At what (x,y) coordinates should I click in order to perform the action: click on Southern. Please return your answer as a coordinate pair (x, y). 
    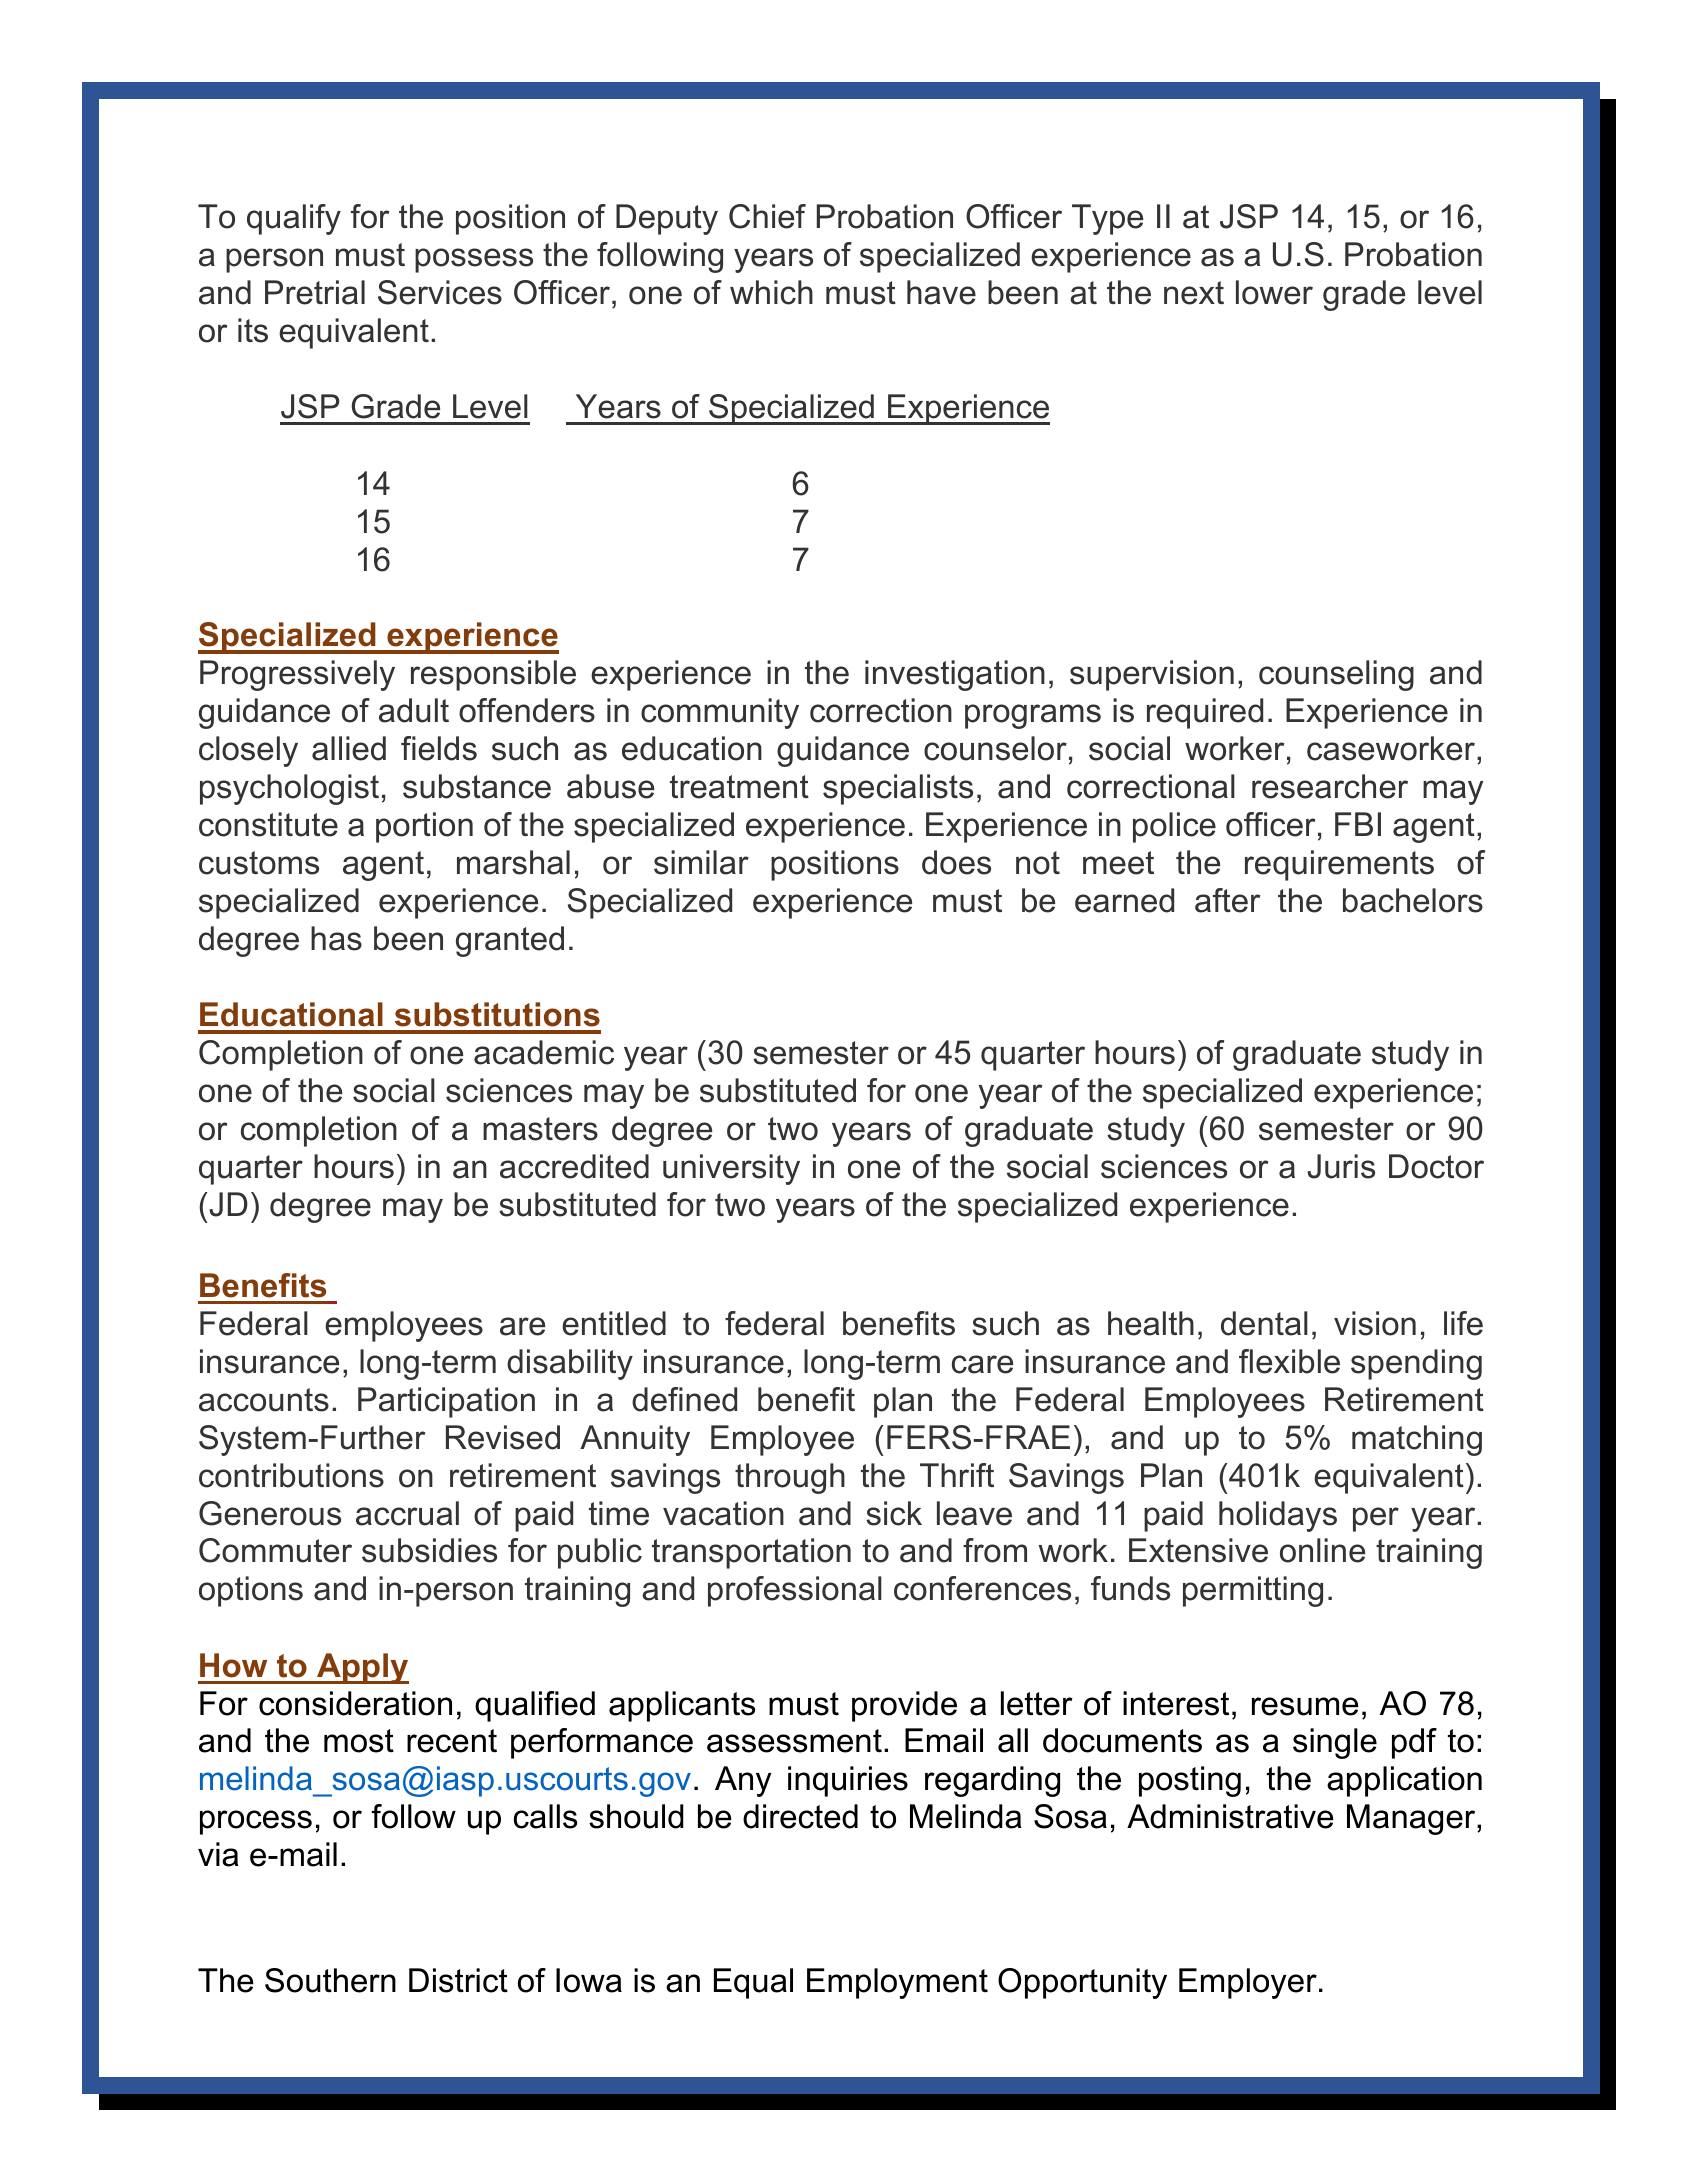
    Looking at the image, I should click on (330, 1980).
